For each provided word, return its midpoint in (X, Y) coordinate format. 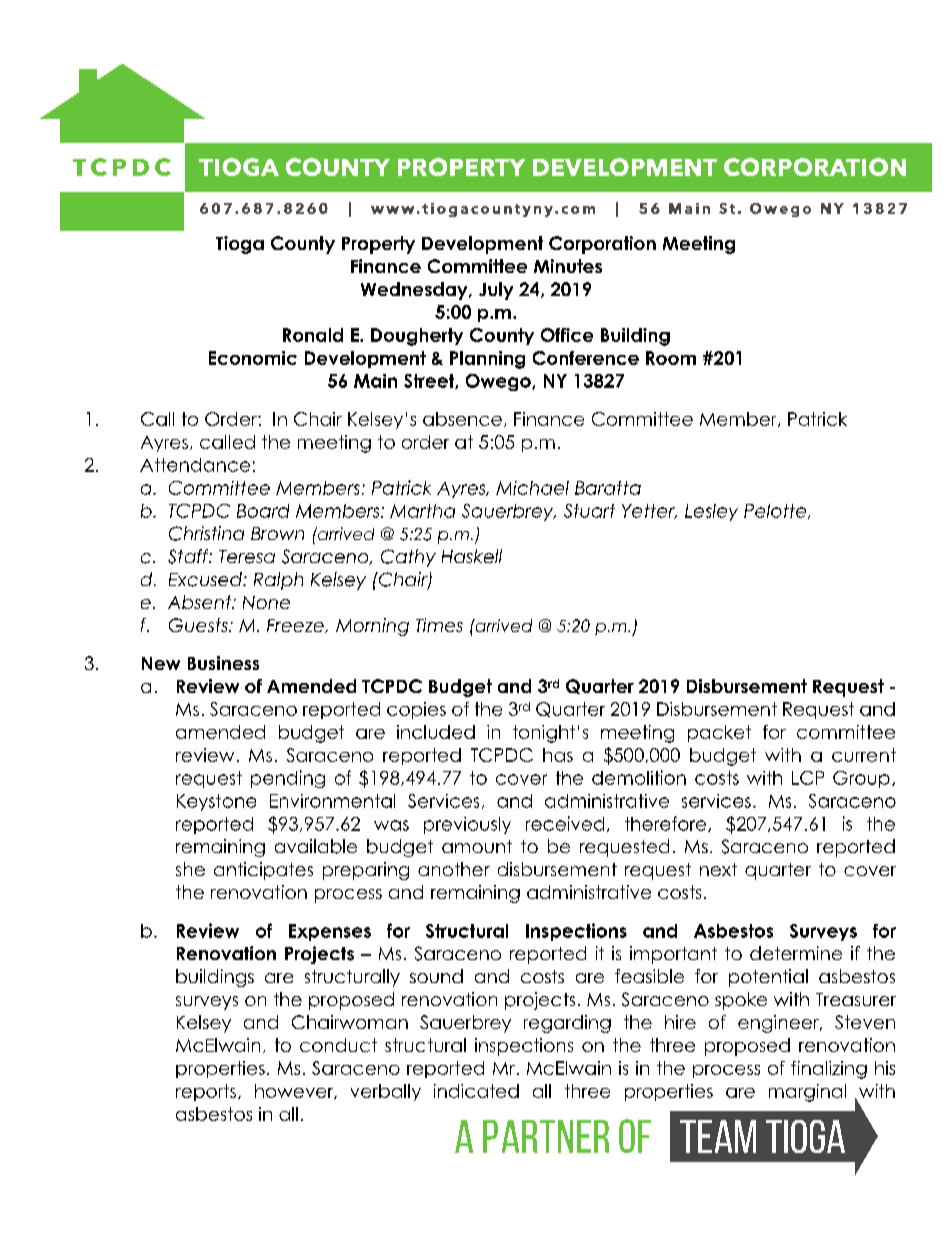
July (496, 291)
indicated (476, 1091)
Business (223, 663)
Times (439, 625)
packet (719, 733)
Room (671, 358)
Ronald (313, 335)
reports (207, 1092)
